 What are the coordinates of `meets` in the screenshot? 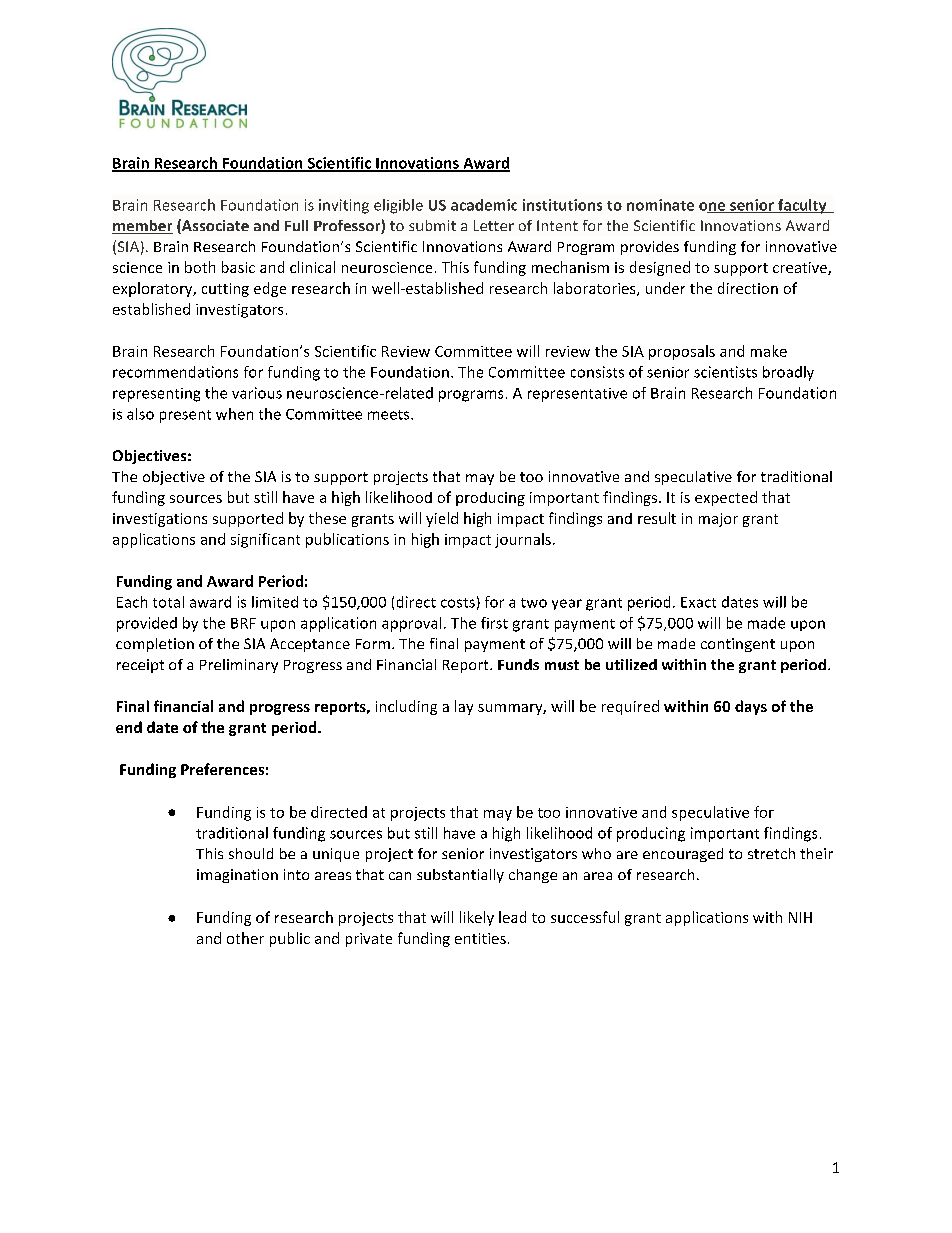 It's located at (390, 415).
